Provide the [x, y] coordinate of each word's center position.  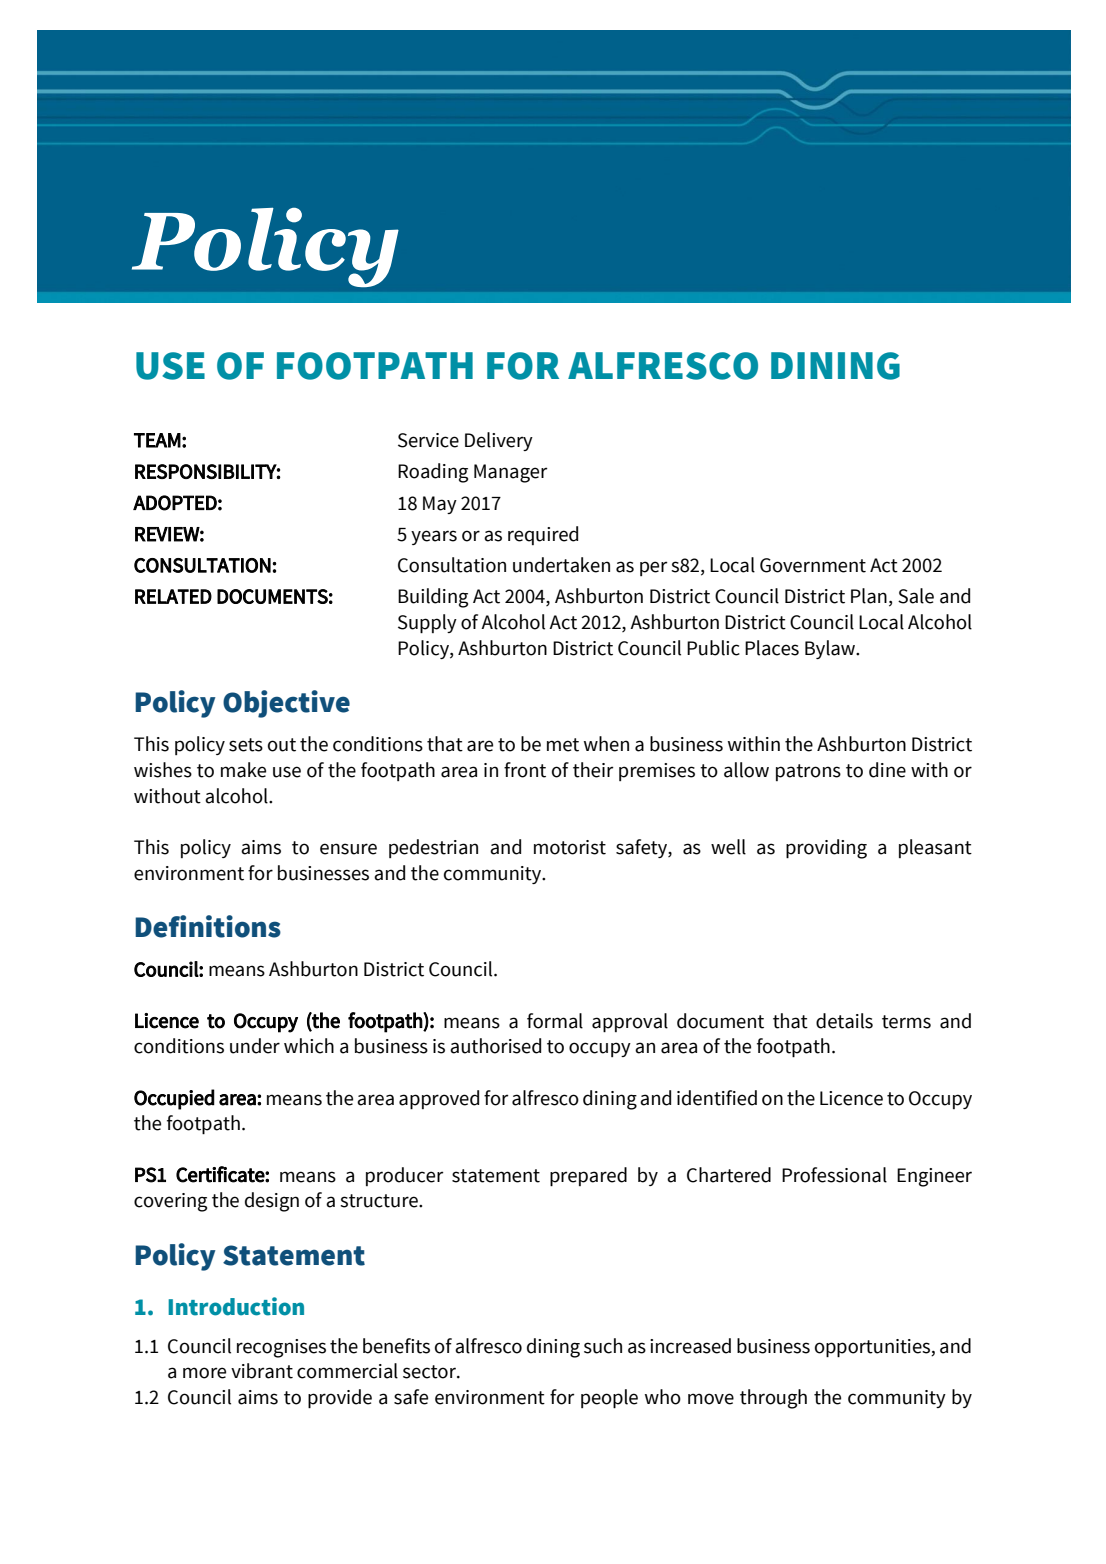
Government [813, 565]
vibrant [262, 1371]
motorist [570, 847]
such [603, 1346]
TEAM [157, 440]
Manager [511, 473]
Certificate [221, 1174]
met [563, 745]
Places [772, 648]
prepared [588, 1177]
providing [826, 849]
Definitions [208, 926]
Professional [834, 1175]
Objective [286, 704]
